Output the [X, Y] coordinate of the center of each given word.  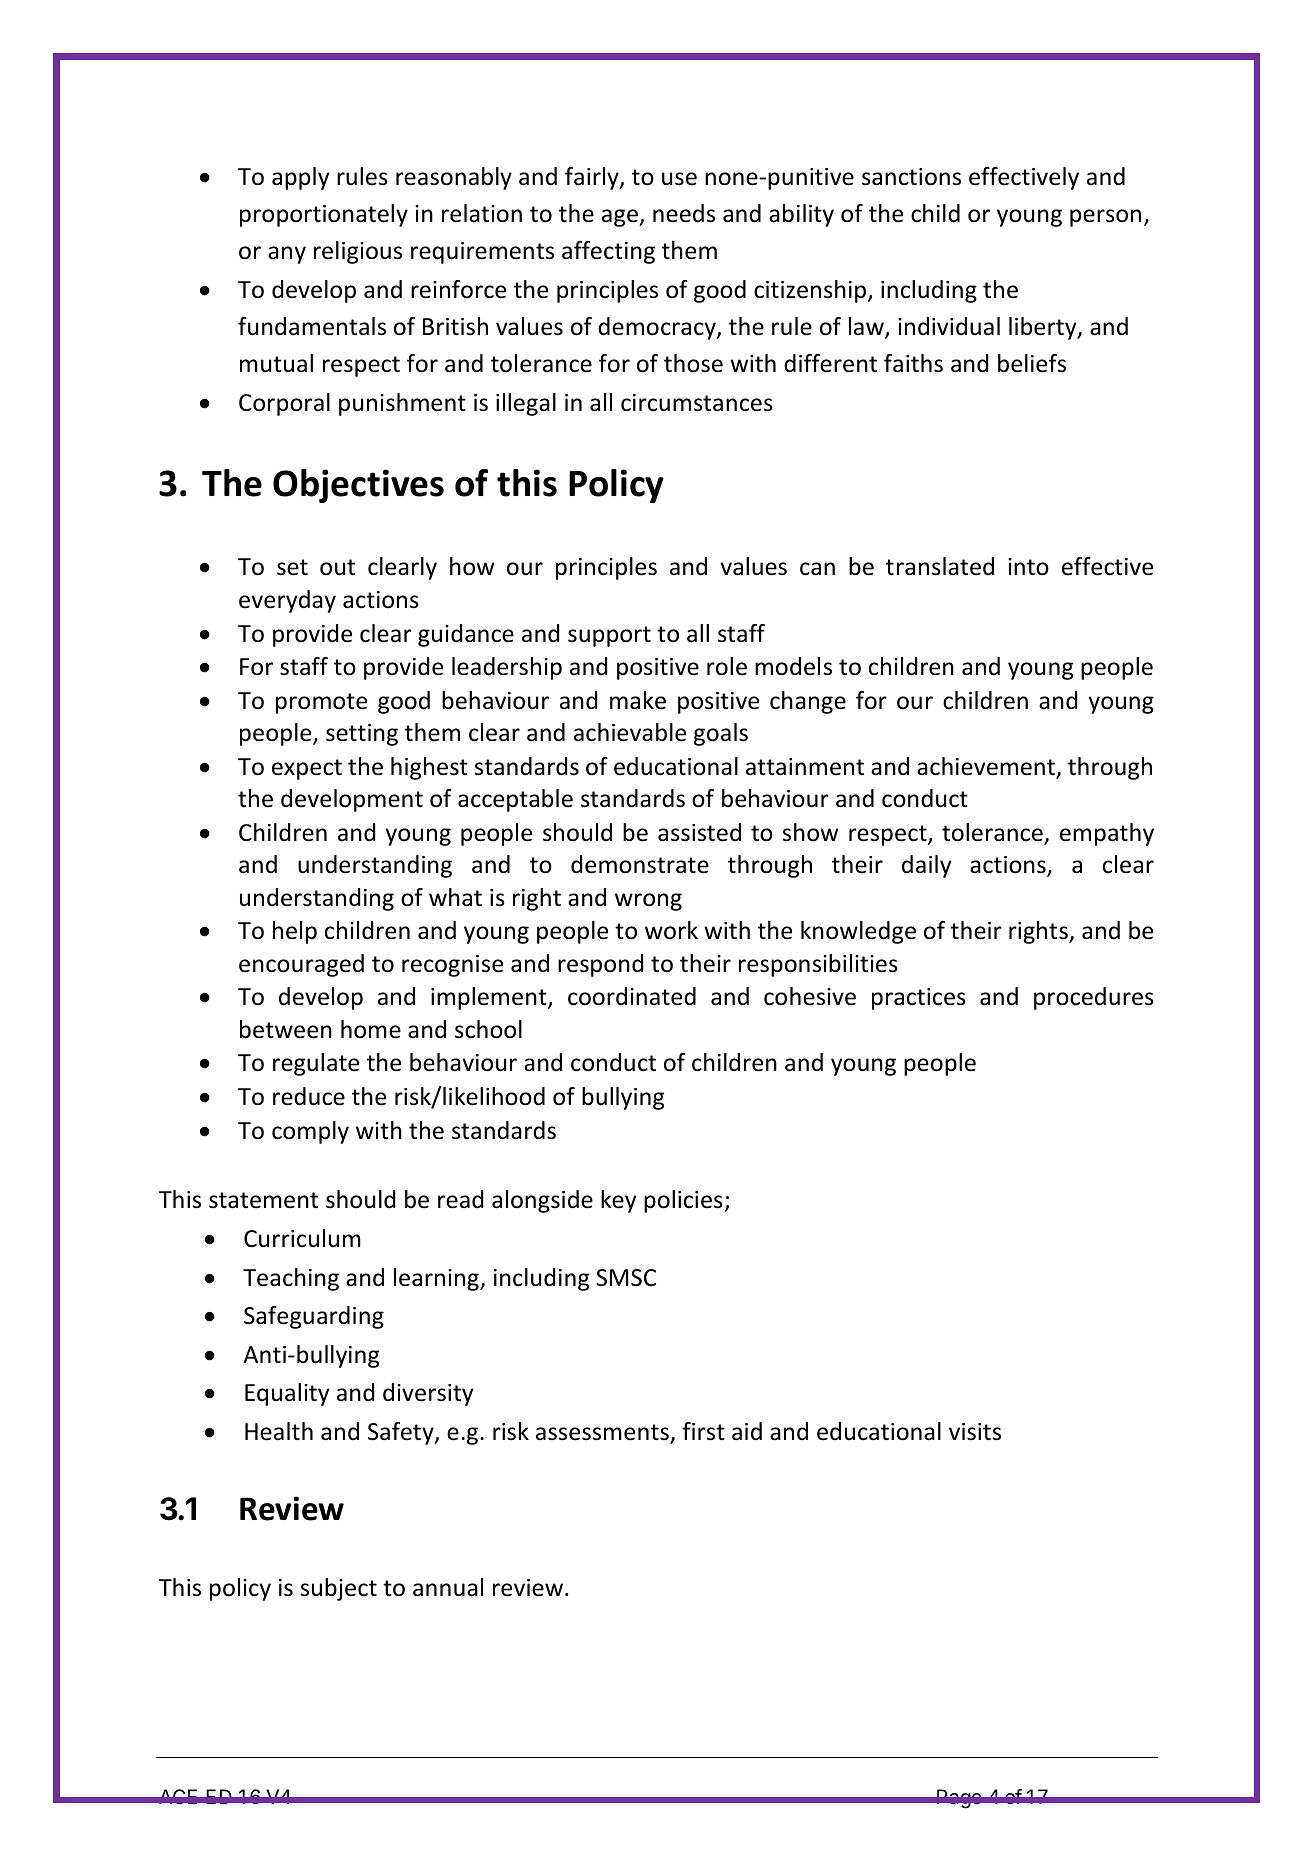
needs [684, 213]
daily [926, 866]
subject [339, 1589]
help [295, 932]
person [1105, 218]
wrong [648, 902]
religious [358, 252]
